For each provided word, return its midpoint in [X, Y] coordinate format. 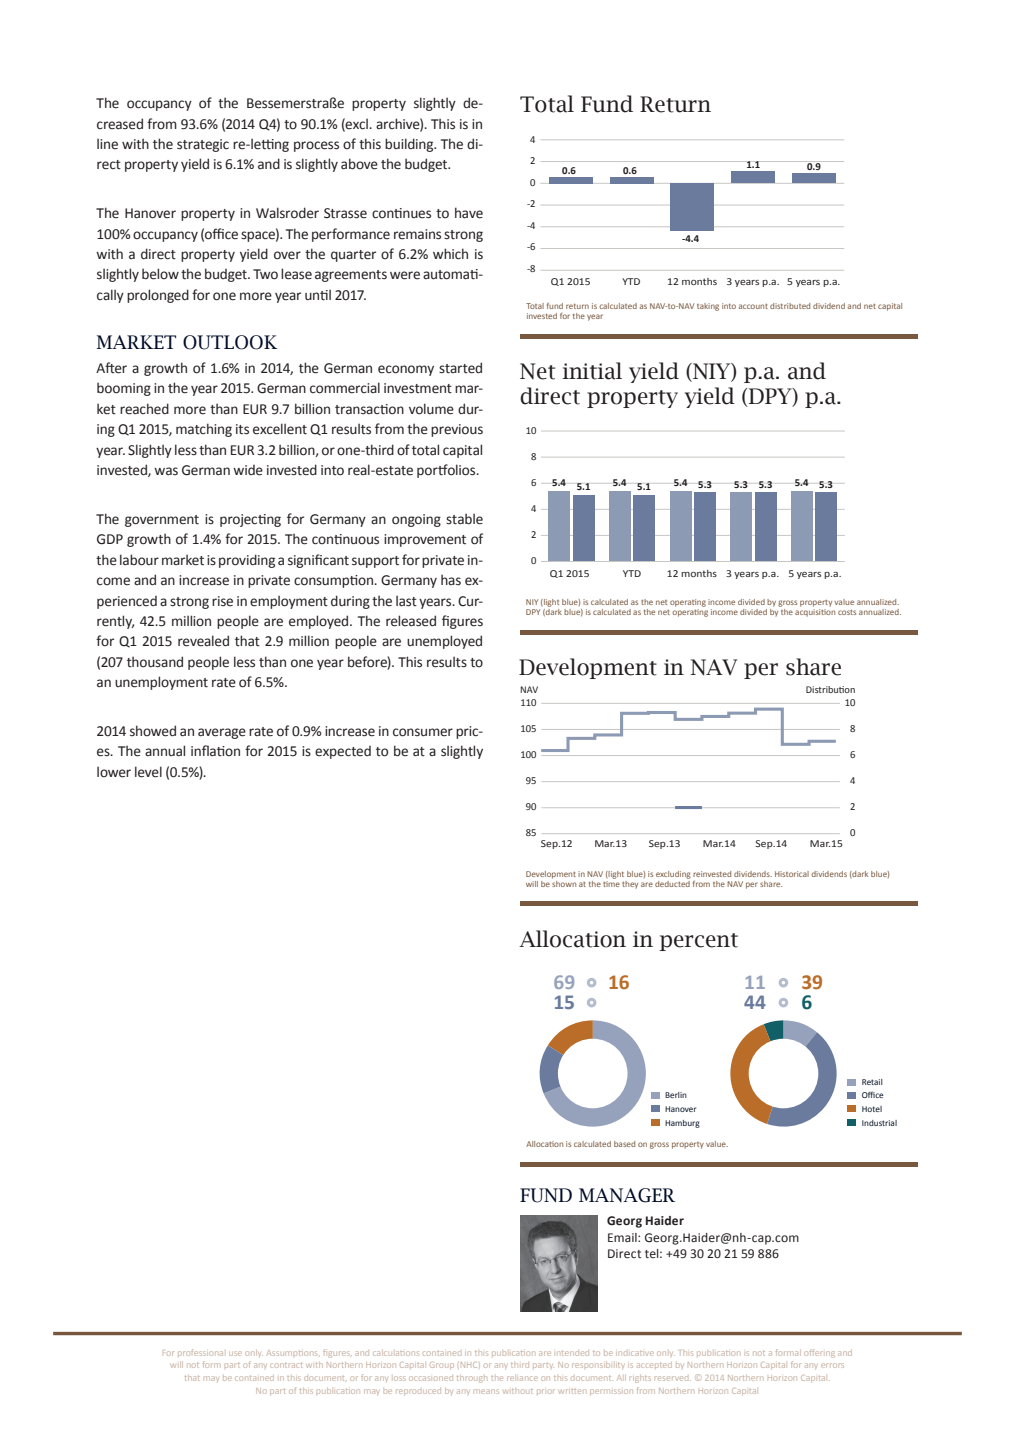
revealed [203, 641]
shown [564, 882]
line [107, 144]
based [624, 1144]
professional [200, 1352]
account [753, 306]
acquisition [815, 613]
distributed [790, 306]
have [469, 213]
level [148, 772]
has [451, 579]
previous [457, 430]
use [235, 1353]
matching [204, 430]
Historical [792, 874]
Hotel [872, 1109]
